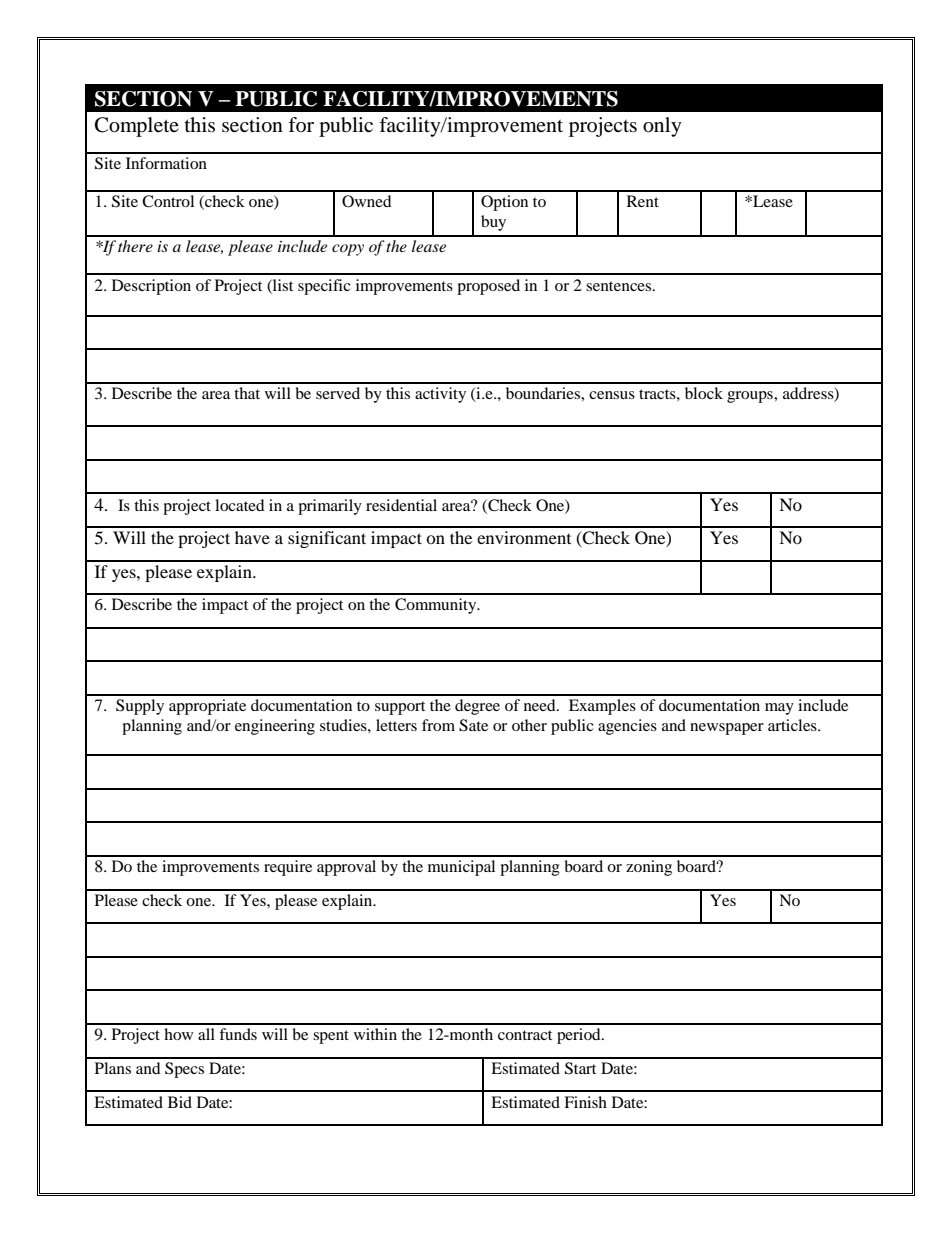 The height and width of the screenshot is (1233, 952). What do you see at coordinates (504, 203) in the screenshot?
I see `Option` at bounding box center [504, 203].
